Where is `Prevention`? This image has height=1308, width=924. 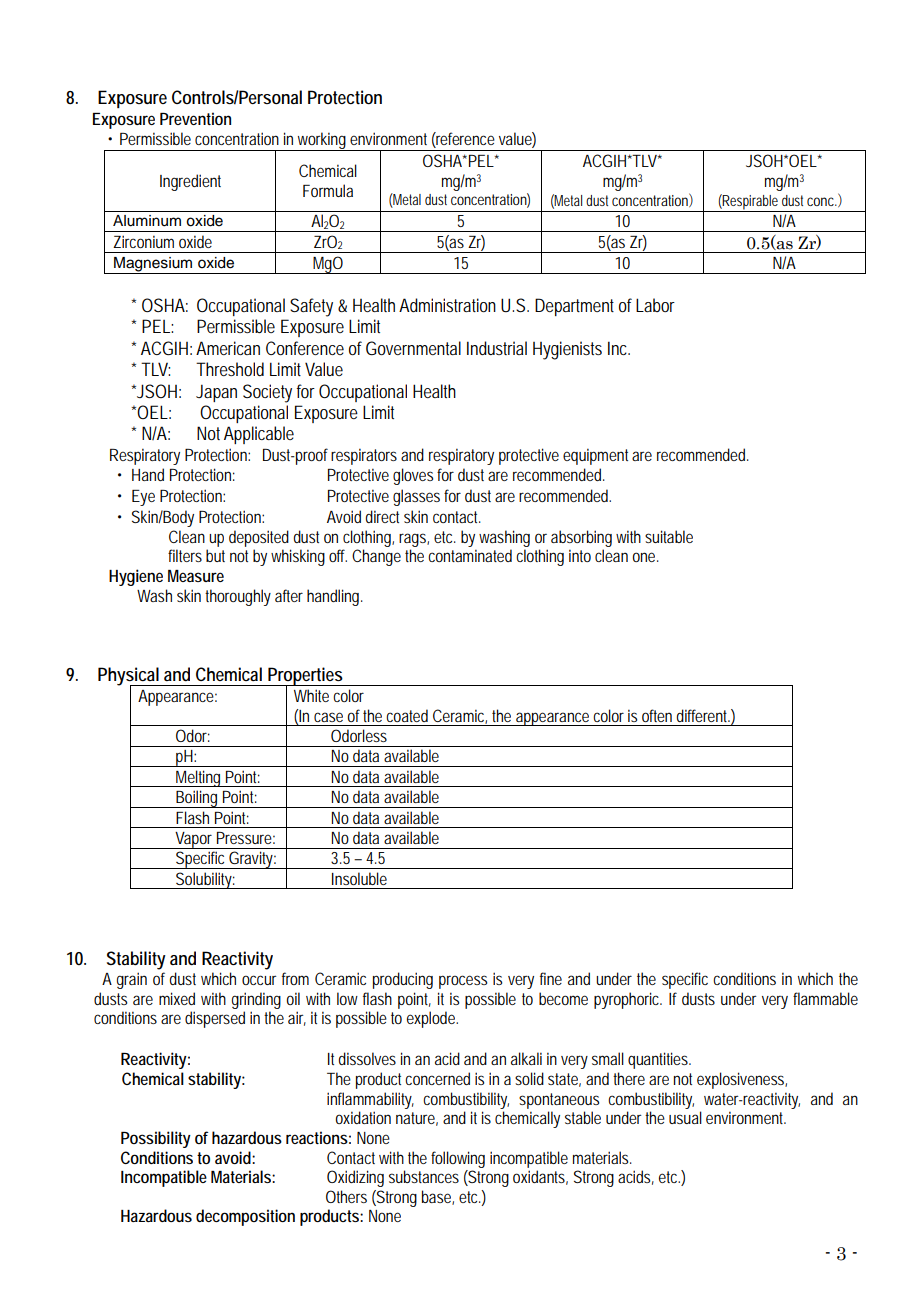 Prevention is located at coordinates (195, 118).
